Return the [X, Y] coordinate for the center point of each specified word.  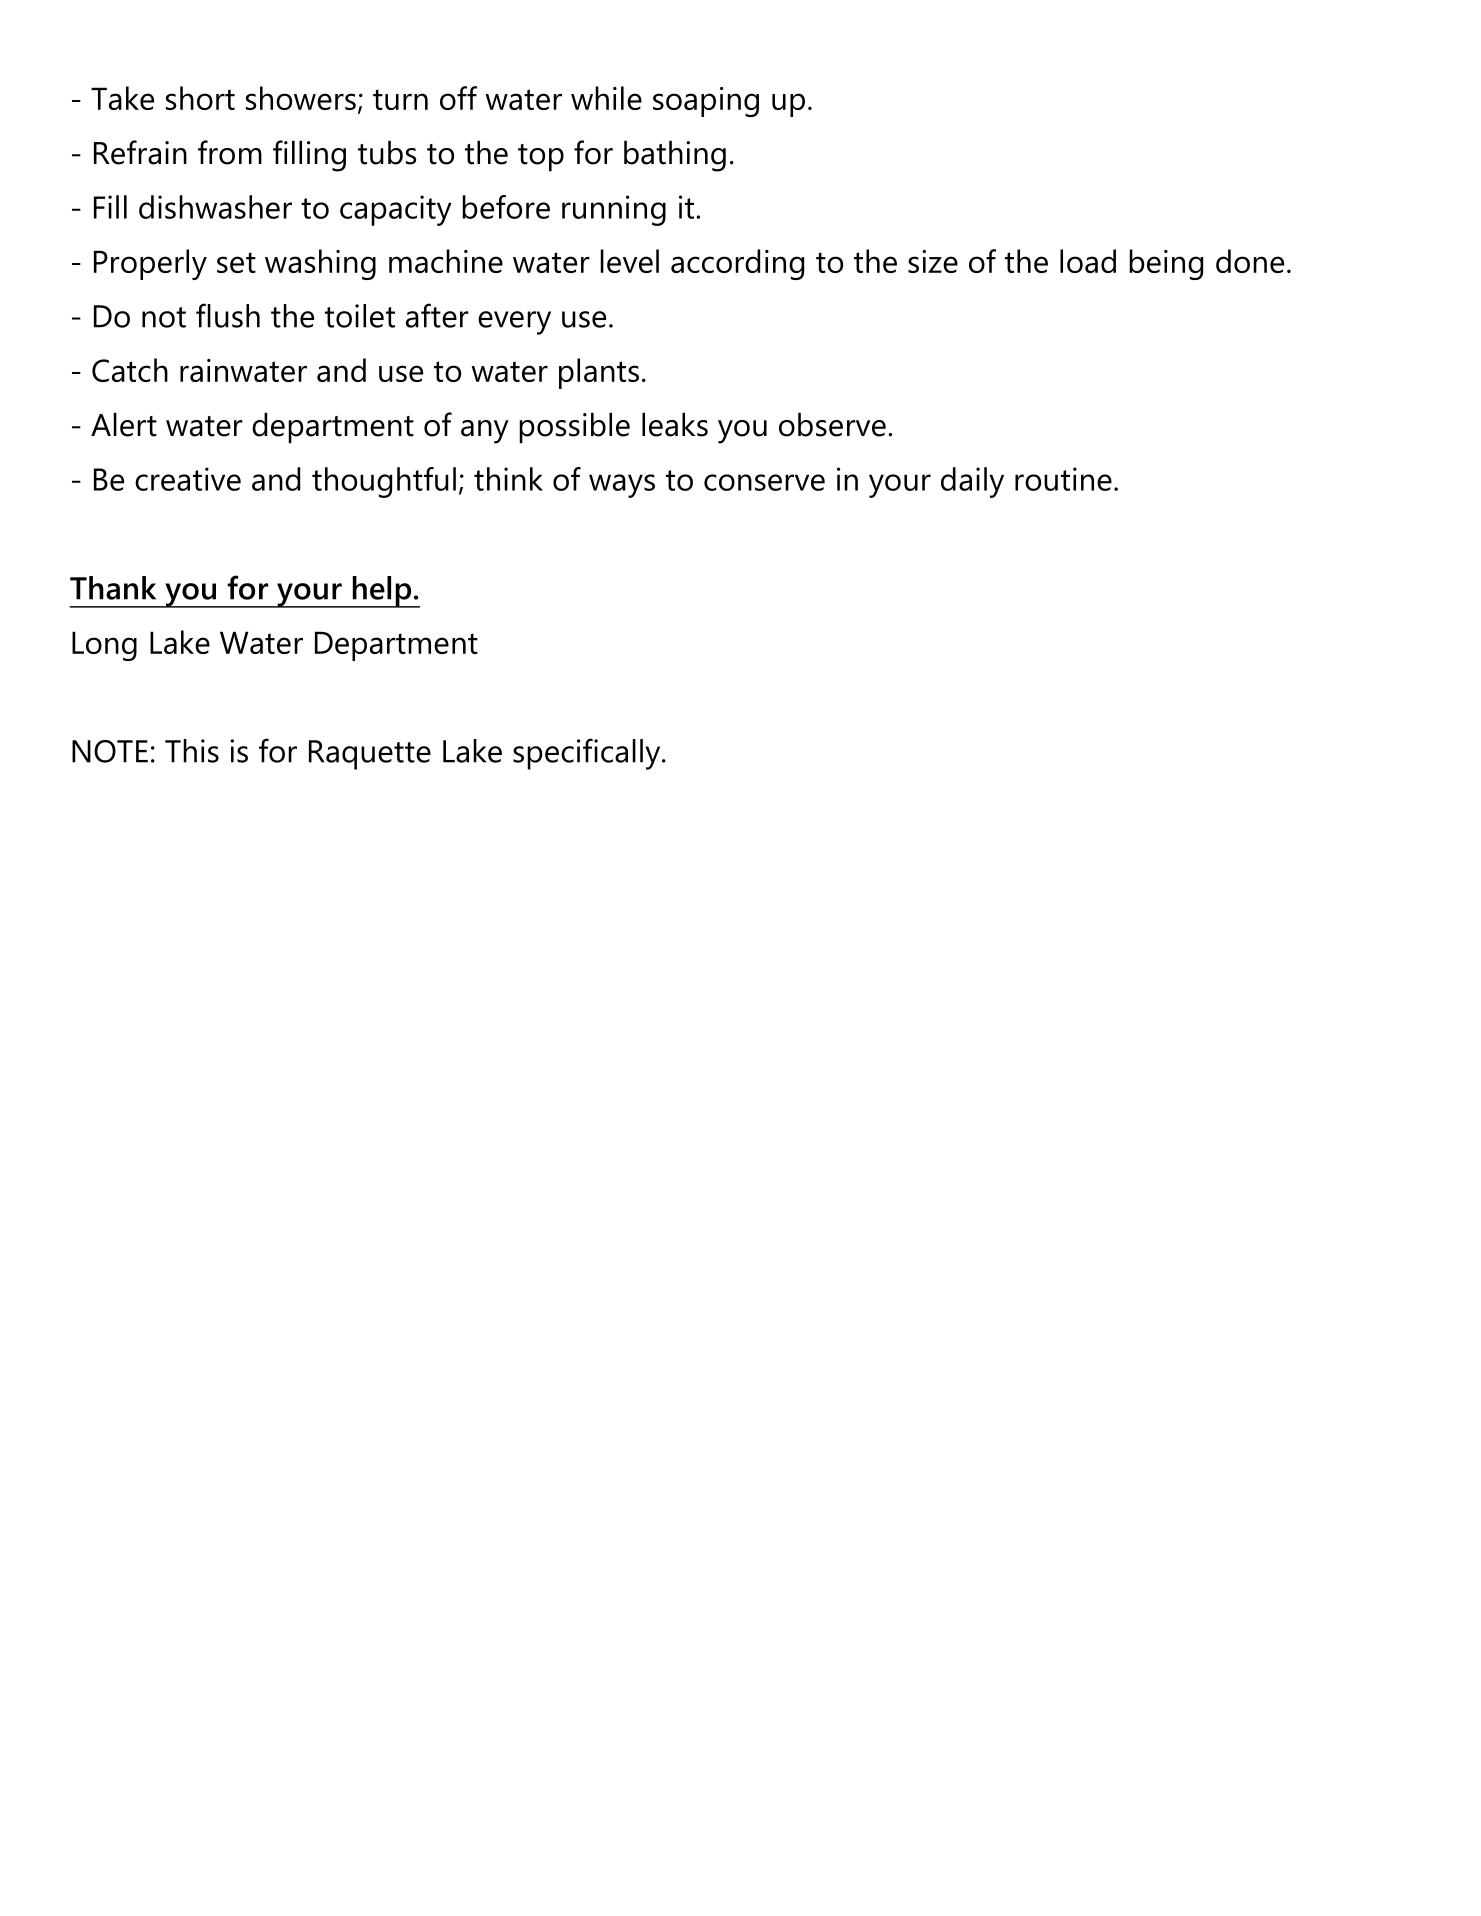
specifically [588, 754]
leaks [675, 424]
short [200, 98]
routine [1063, 479]
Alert [124, 424]
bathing [675, 156]
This [192, 751]
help [382, 592]
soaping [706, 102]
